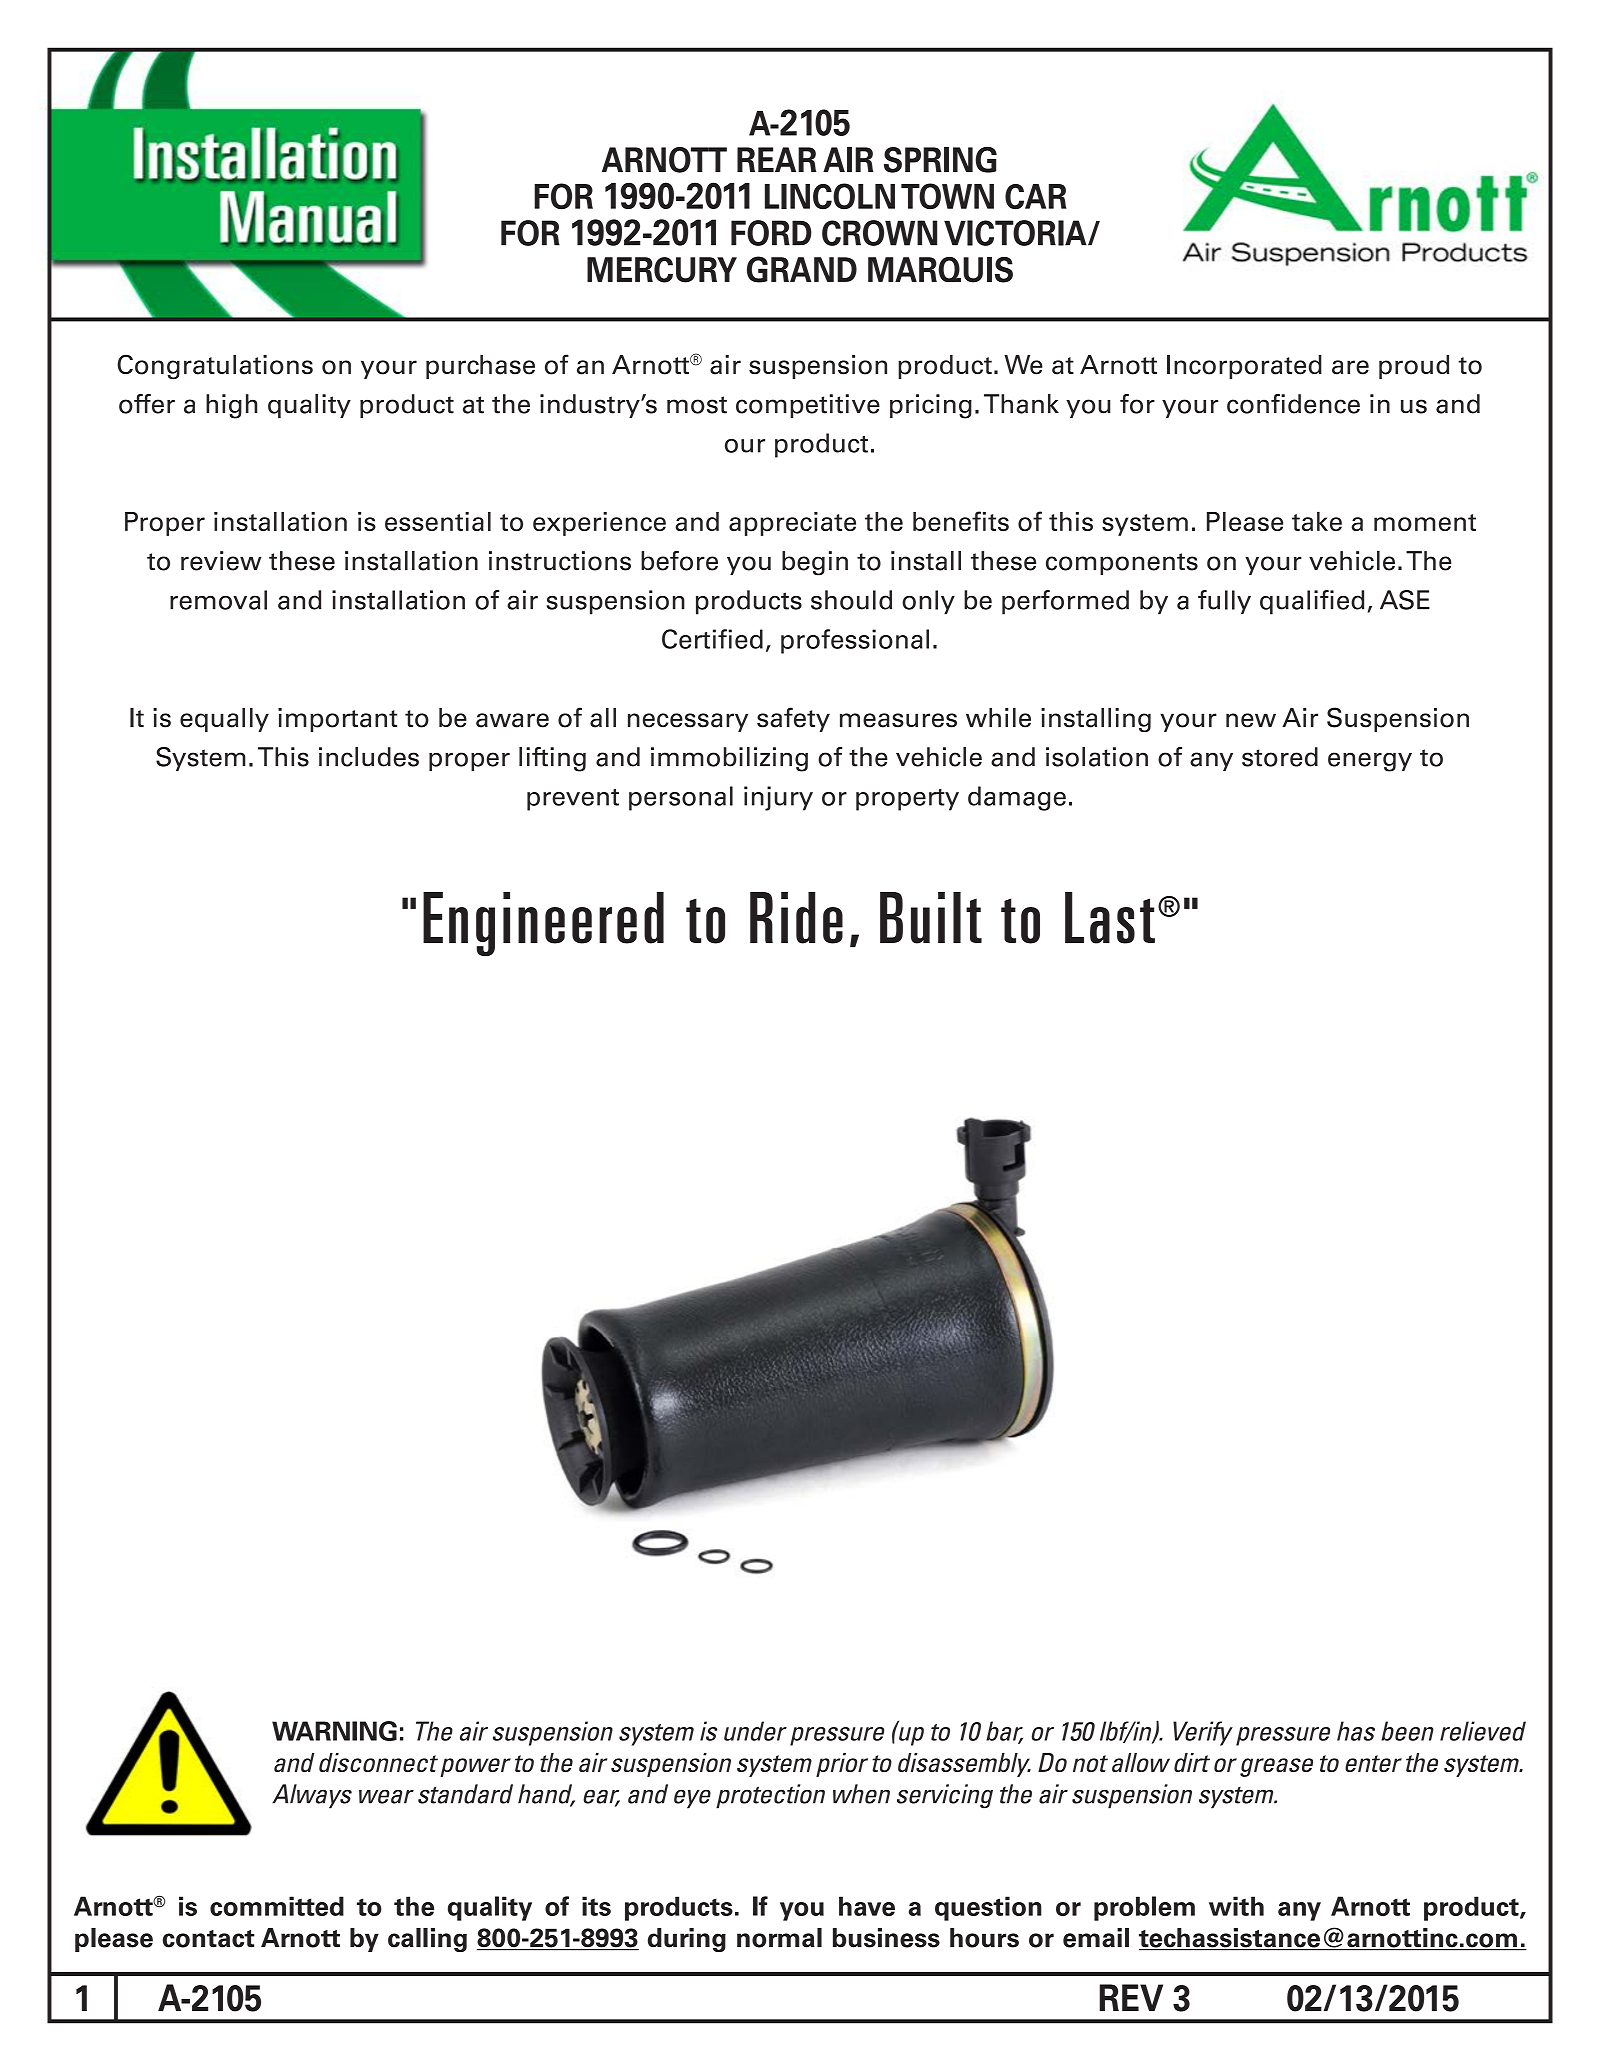  I want to click on includes, so click(369, 757).
